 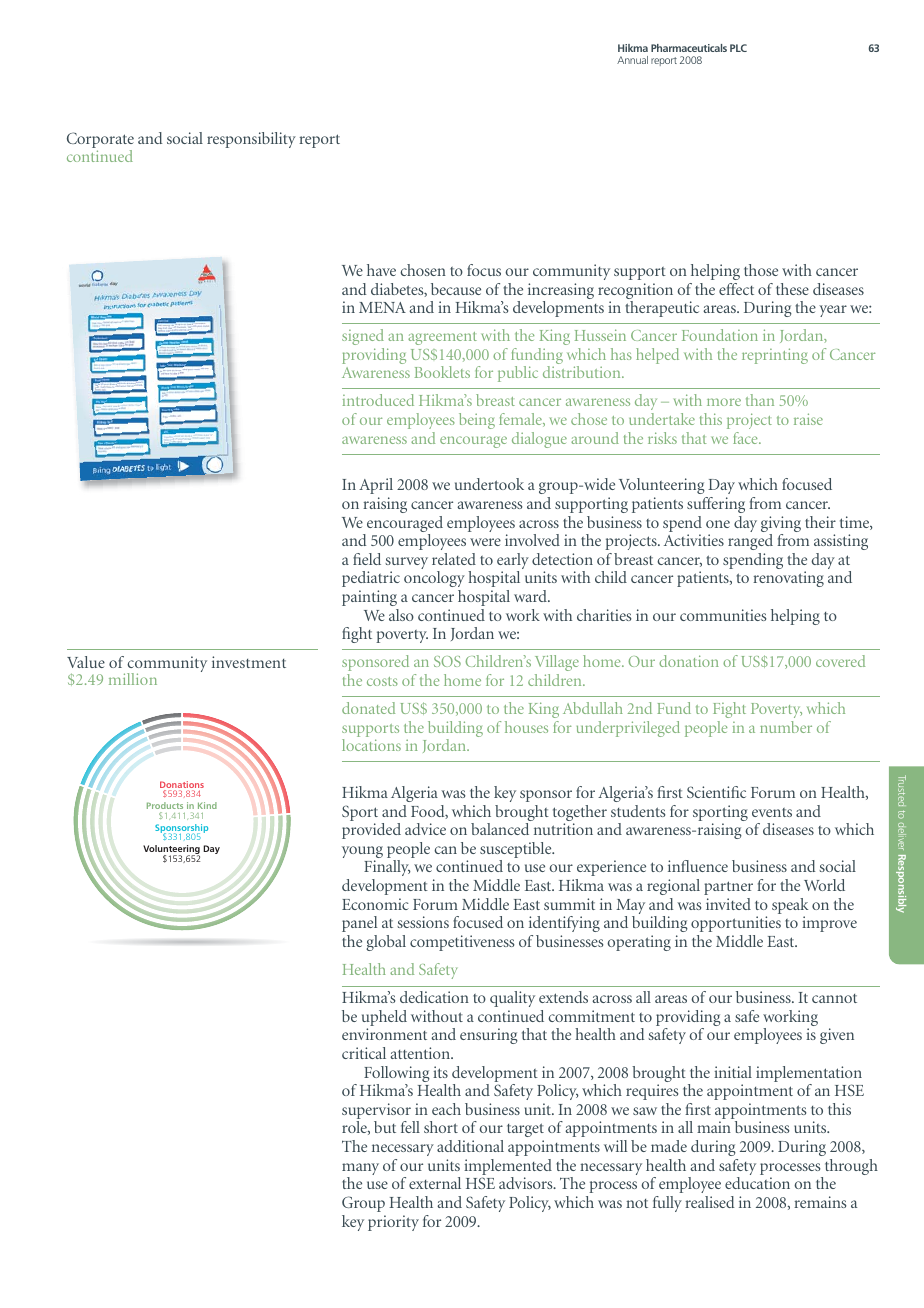 What do you see at coordinates (632, 60) in the document?
I see `Annual` at bounding box center [632, 60].
